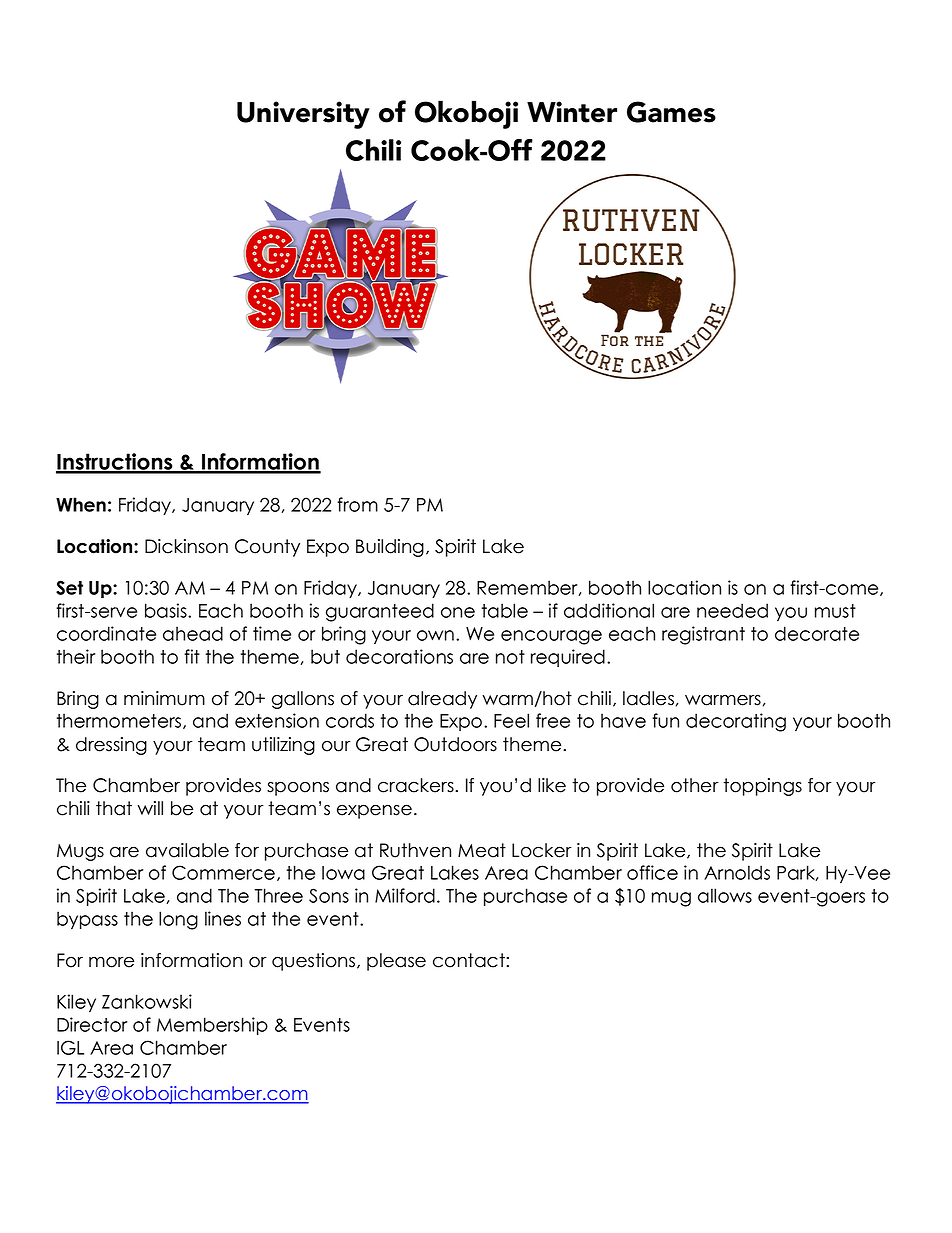  What do you see at coordinates (671, 112) in the screenshot?
I see `Games` at bounding box center [671, 112].
